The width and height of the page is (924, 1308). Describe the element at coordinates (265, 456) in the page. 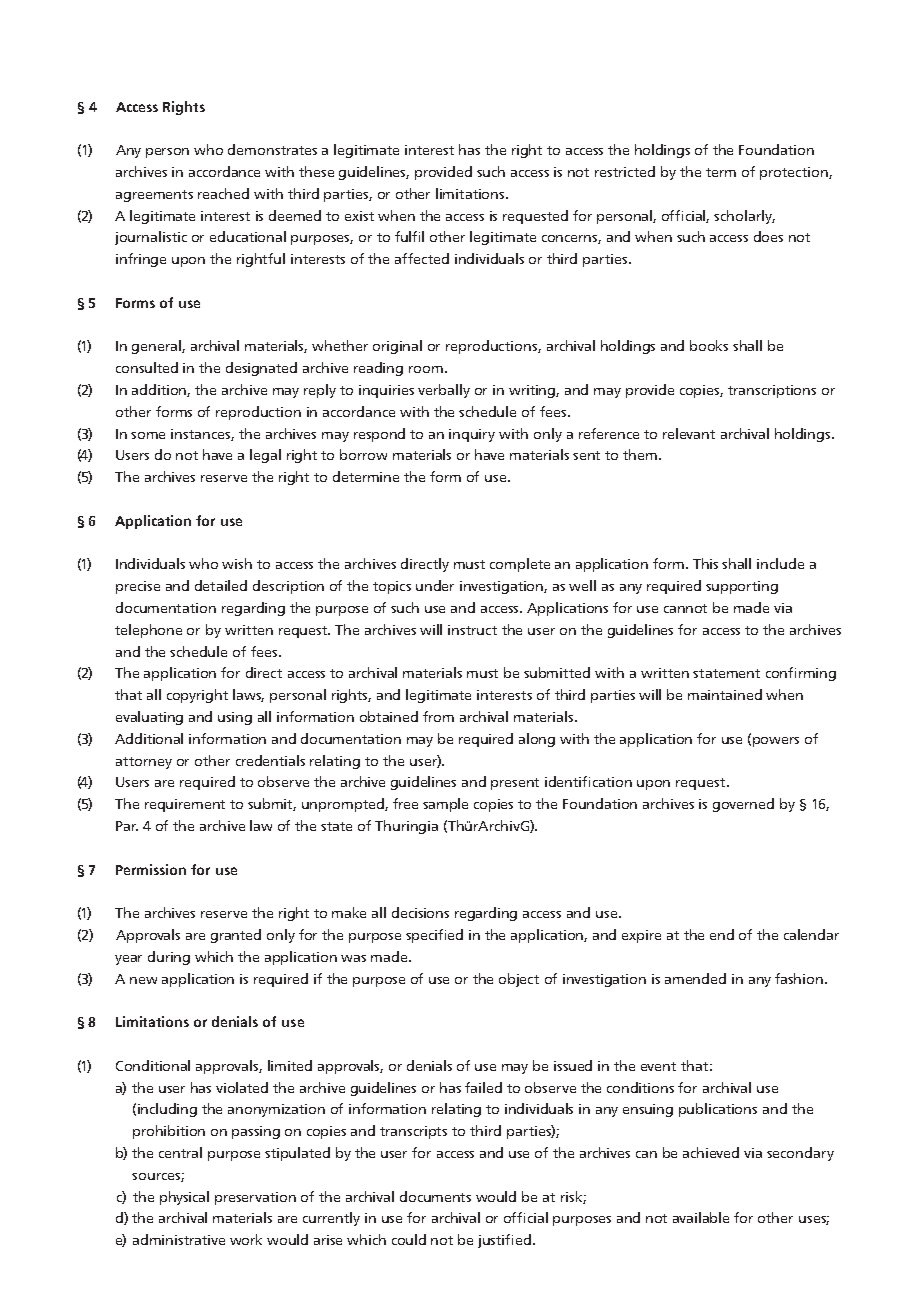

I see `legal` at that location.
